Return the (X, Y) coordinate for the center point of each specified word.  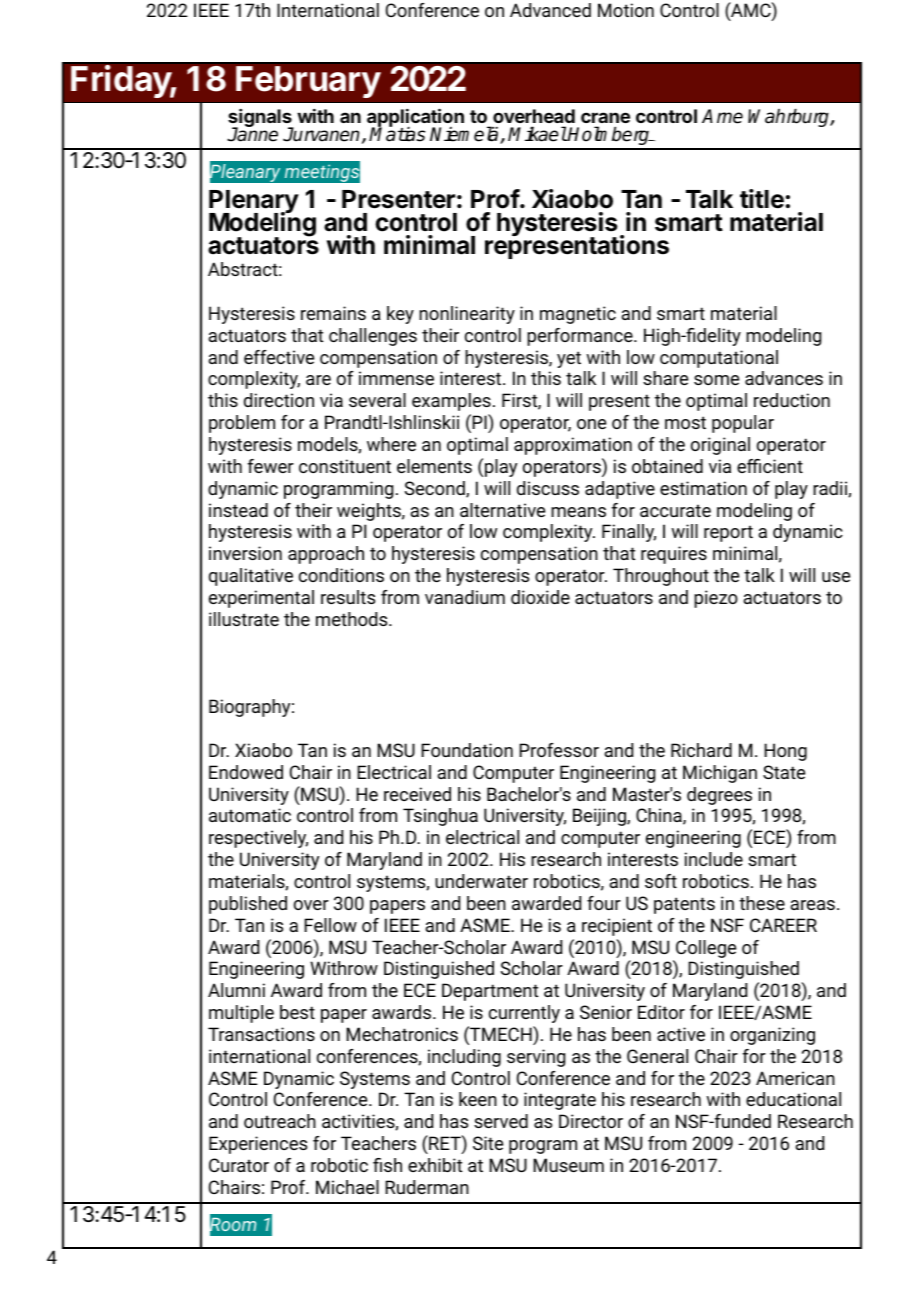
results (348, 597)
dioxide (540, 597)
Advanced (550, 10)
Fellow (330, 925)
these (762, 903)
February (308, 82)
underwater (481, 881)
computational (719, 359)
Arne (722, 116)
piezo (716, 599)
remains (333, 313)
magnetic (578, 315)
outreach (280, 1121)
